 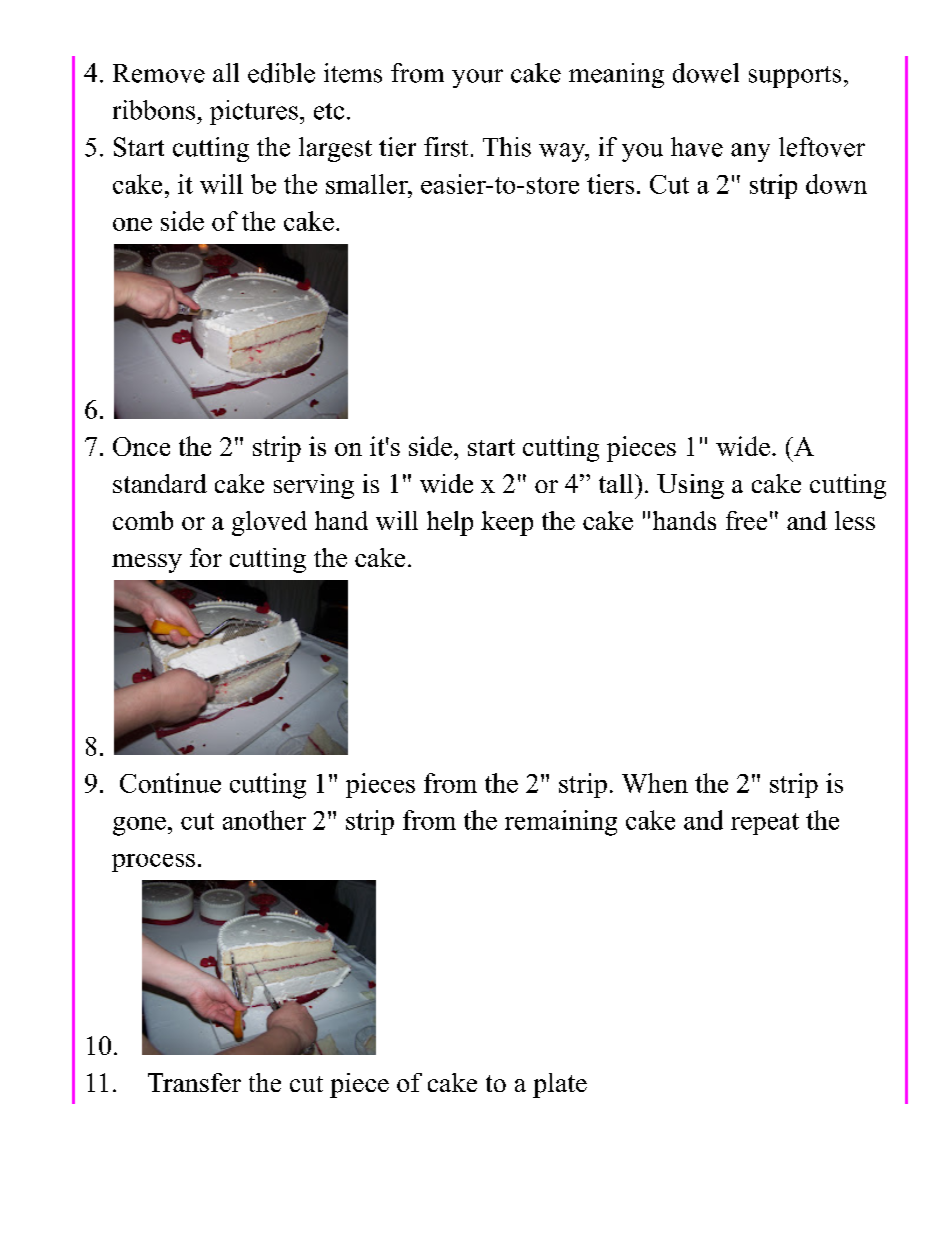 I want to click on Transfer, so click(x=194, y=1082).
